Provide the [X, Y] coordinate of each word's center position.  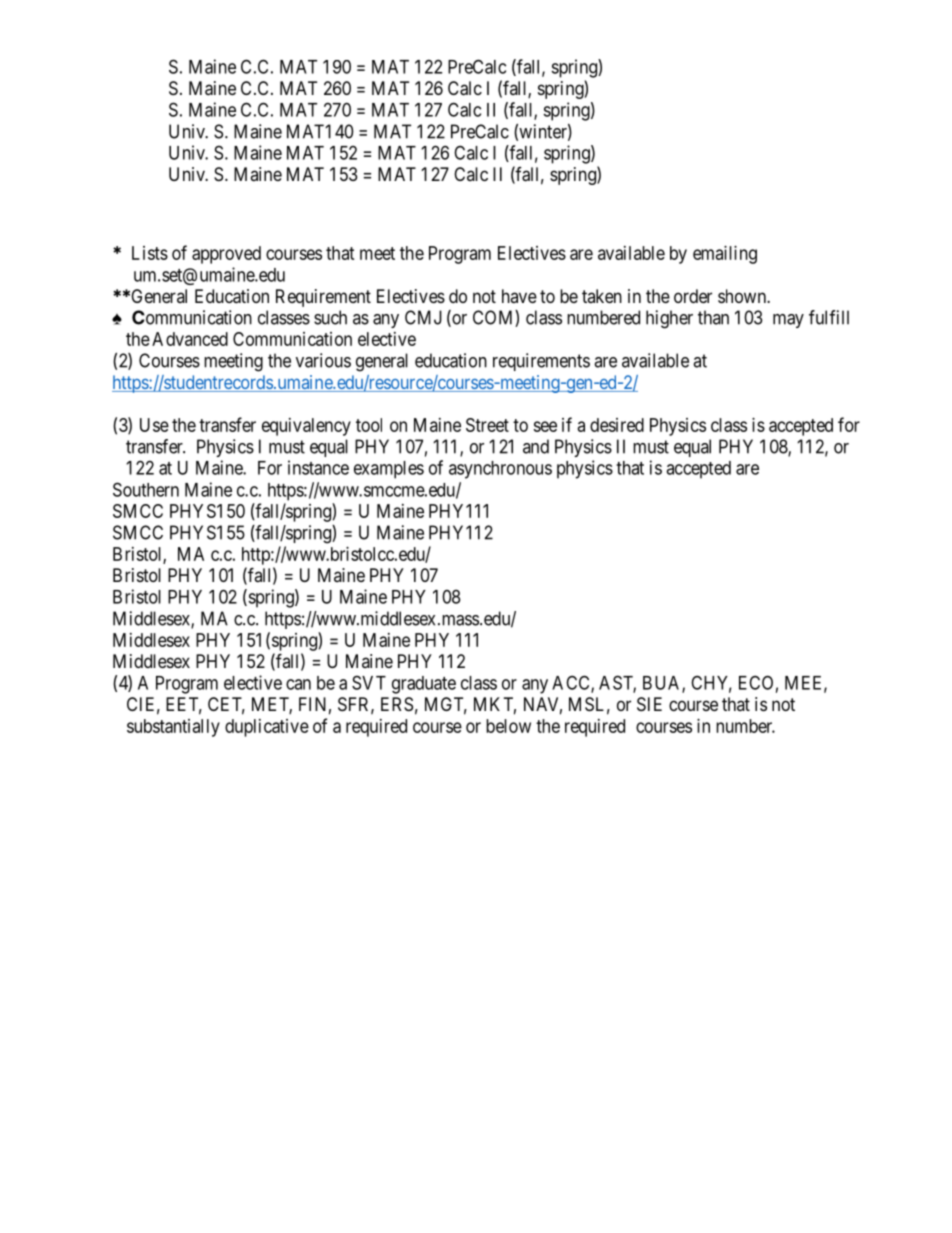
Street [487, 425]
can [298, 684]
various [323, 360]
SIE [649, 704]
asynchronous [500, 470]
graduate [424, 685]
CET [226, 705]
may [788, 321]
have [519, 296]
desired [617, 425]
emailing [725, 255]
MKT [495, 705]
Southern [146, 489]
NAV [543, 705]
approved [226, 255]
